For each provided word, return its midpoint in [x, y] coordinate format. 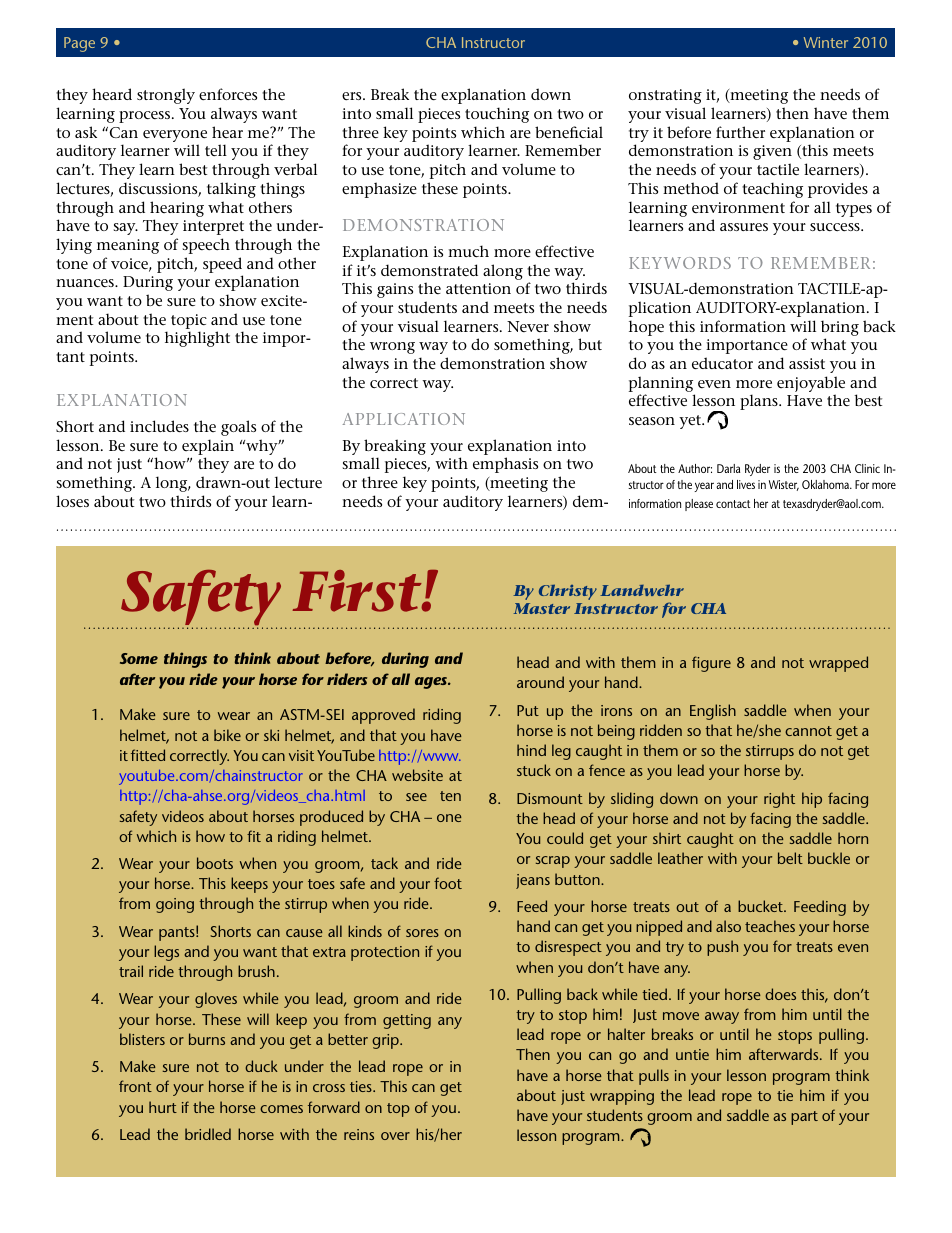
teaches [770, 926]
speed [222, 265]
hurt [163, 1107]
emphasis [505, 465]
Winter [826, 42]
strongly [166, 96]
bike [227, 735]
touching [497, 115]
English [713, 712]
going [175, 905]
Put [528, 710]
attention [478, 288]
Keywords [680, 263]
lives [746, 484]
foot [448, 883]
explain [208, 448]
